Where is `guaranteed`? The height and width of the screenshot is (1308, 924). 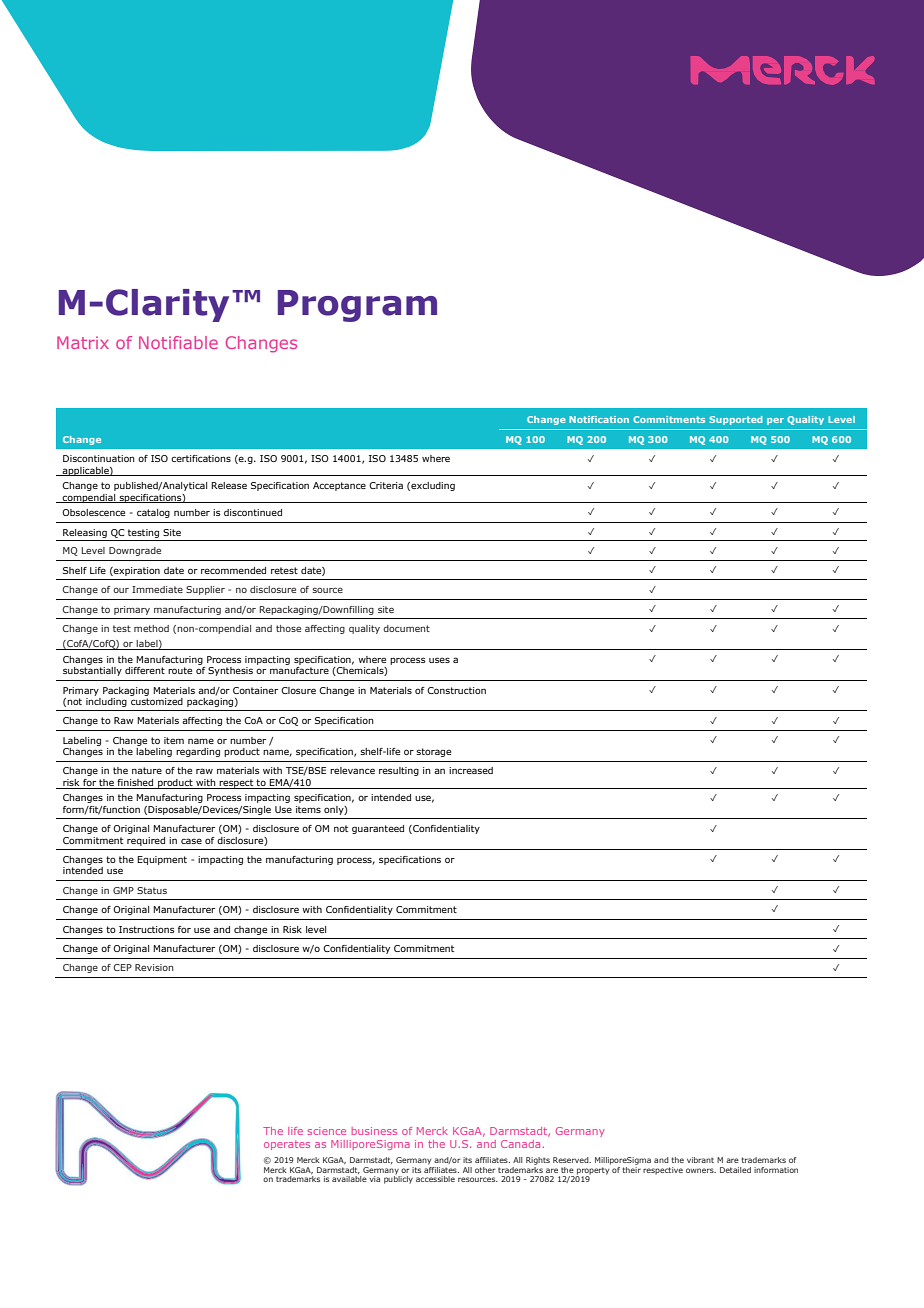 guaranteed is located at coordinates (378, 829).
